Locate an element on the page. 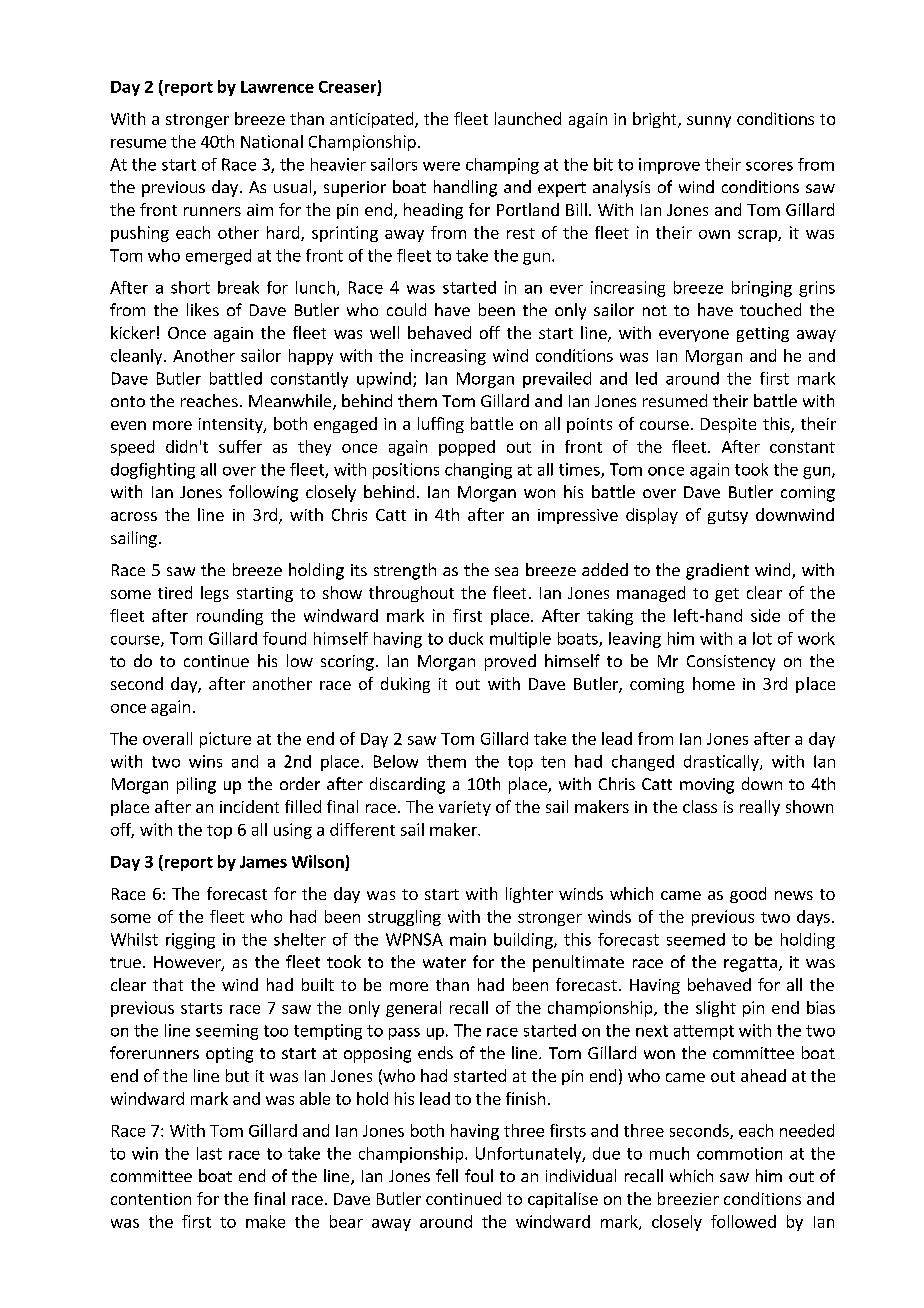 This page has height=1308, width=924. water is located at coordinates (444, 962).
